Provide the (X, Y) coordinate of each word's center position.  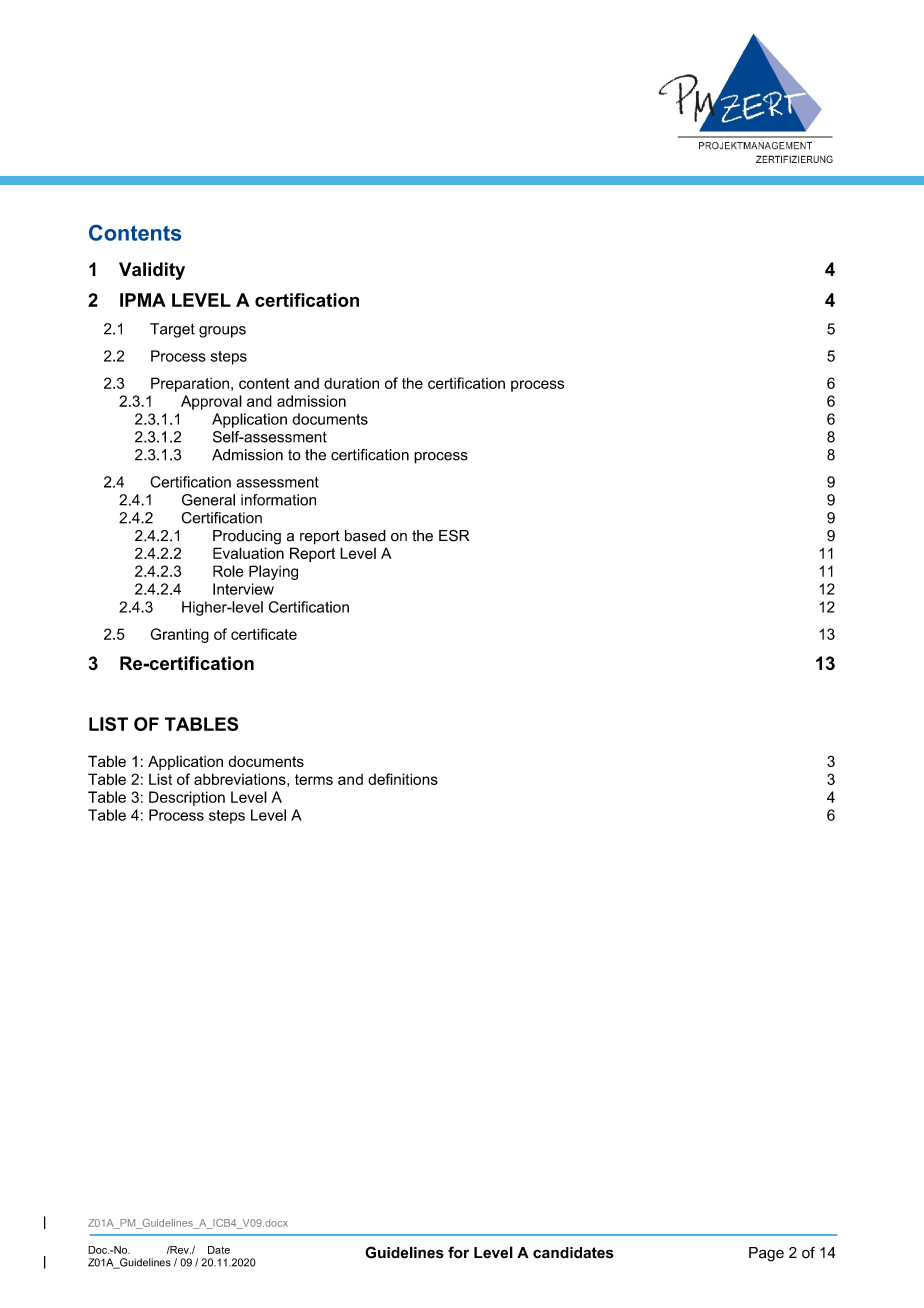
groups (222, 332)
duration (351, 383)
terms (314, 779)
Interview (243, 589)
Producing (247, 537)
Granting (179, 635)
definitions (403, 779)
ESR (454, 535)
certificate (264, 634)
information (278, 500)
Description (187, 798)
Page (766, 1254)
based (365, 536)
